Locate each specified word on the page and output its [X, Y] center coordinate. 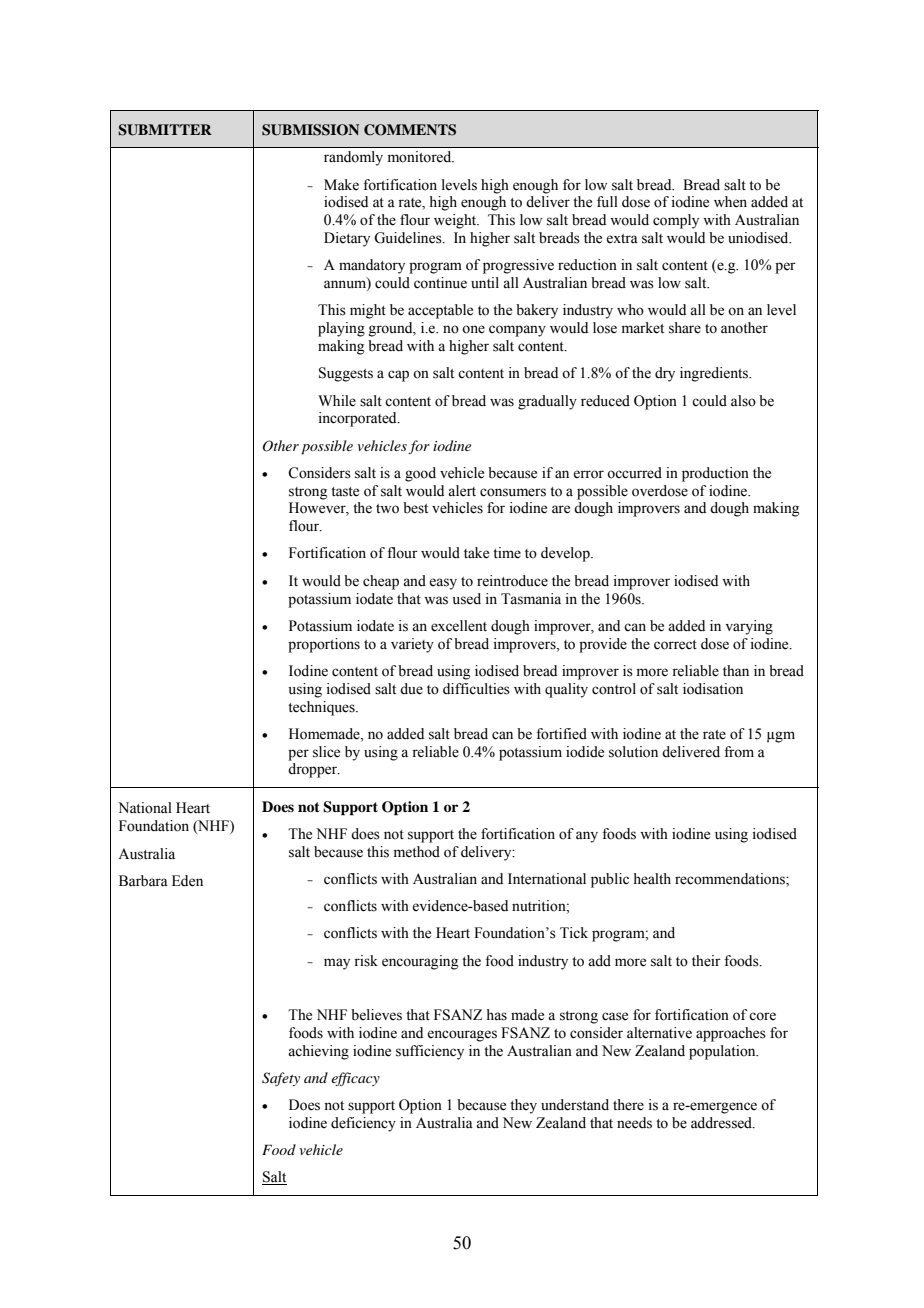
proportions [324, 645]
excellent [459, 626]
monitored [421, 157]
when [730, 202]
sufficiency [430, 1052]
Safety [281, 1079]
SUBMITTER [165, 130]
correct [675, 645]
